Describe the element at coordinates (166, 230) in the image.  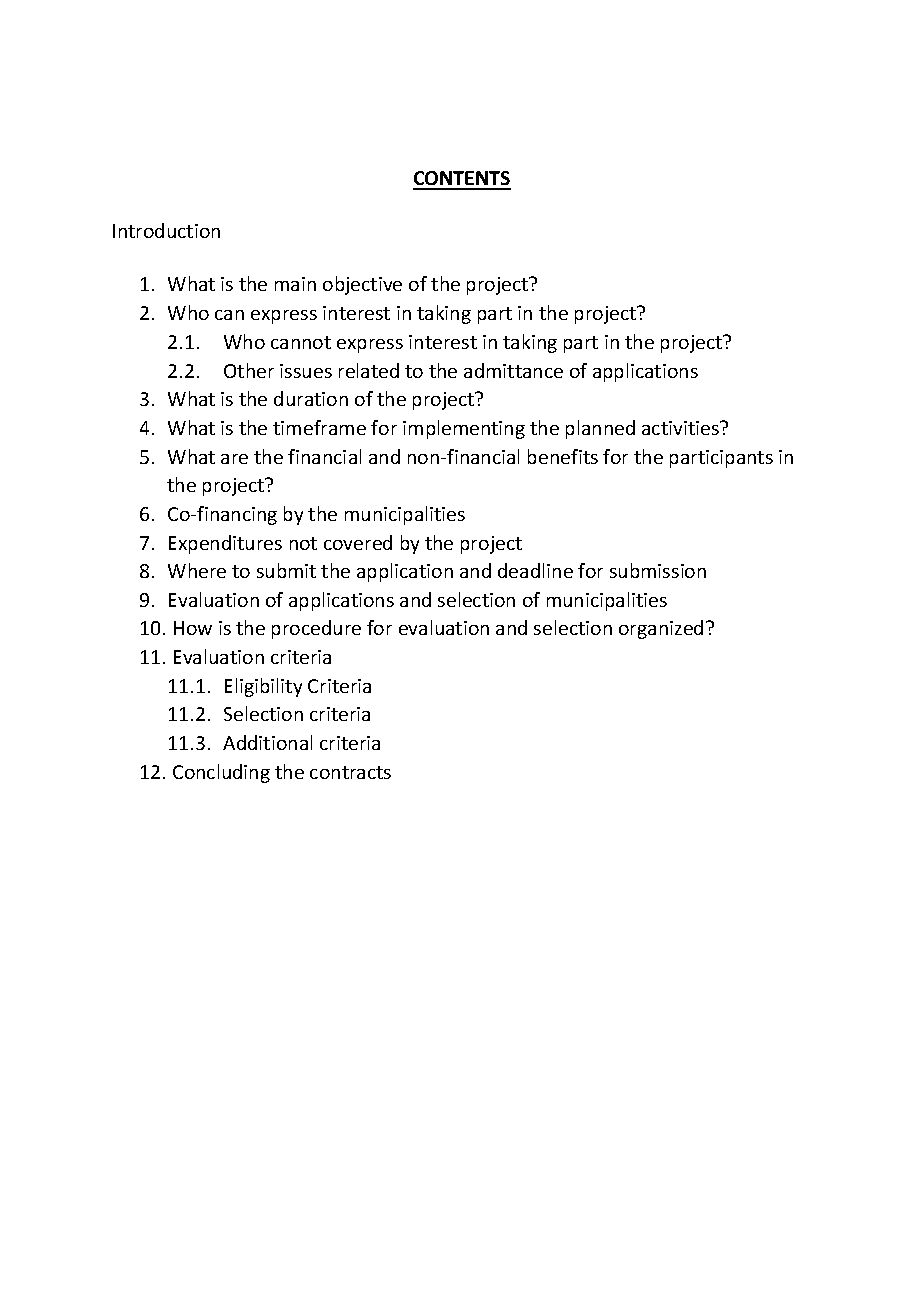
I see `Introduction` at that location.
